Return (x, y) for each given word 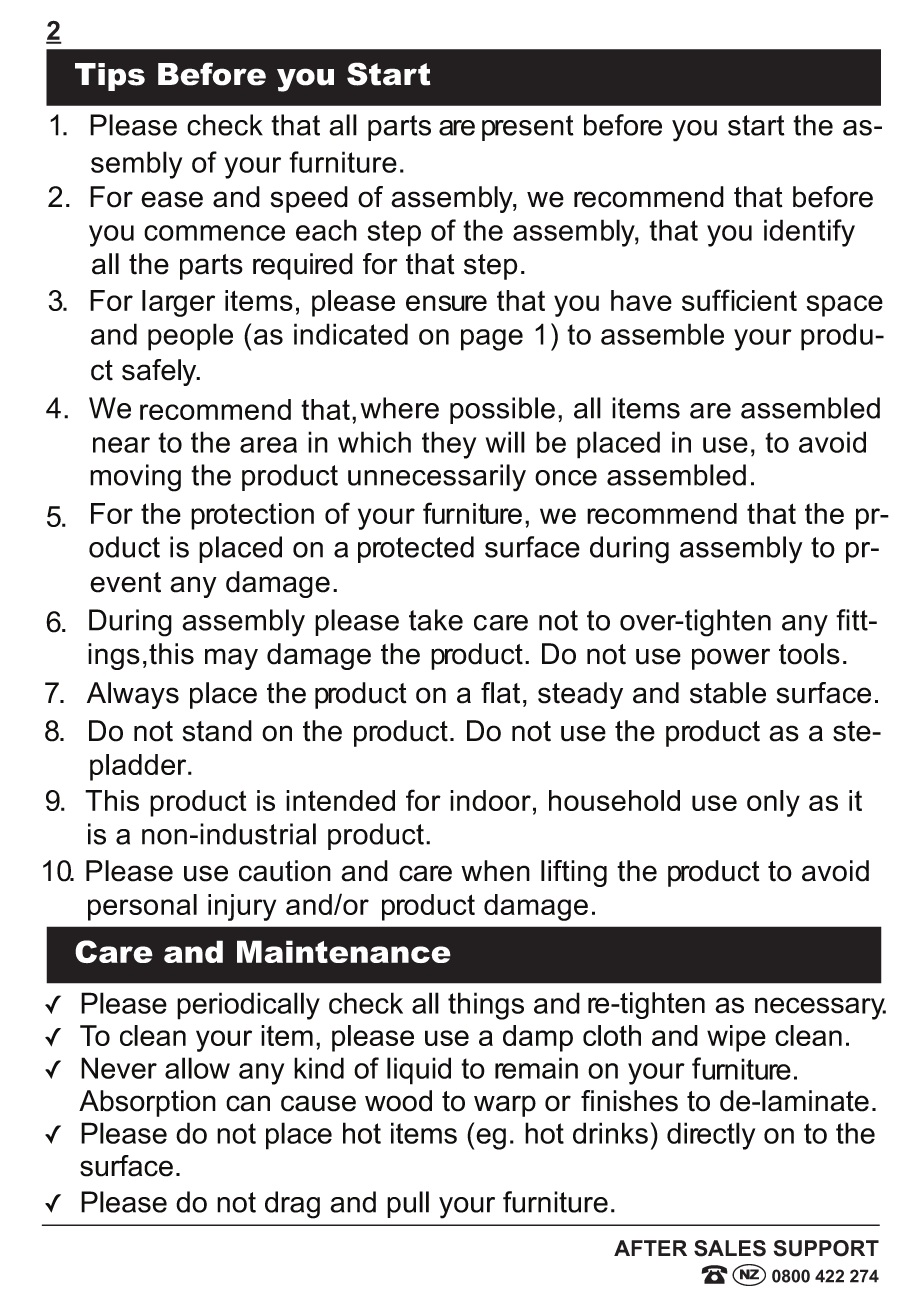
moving (135, 478)
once (566, 478)
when (495, 871)
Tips (110, 77)
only (773, 803)
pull (408, 1204)
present (528, 128)
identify (809, 233)
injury (242, 907)
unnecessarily (437, 478)
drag (292, 1205)
